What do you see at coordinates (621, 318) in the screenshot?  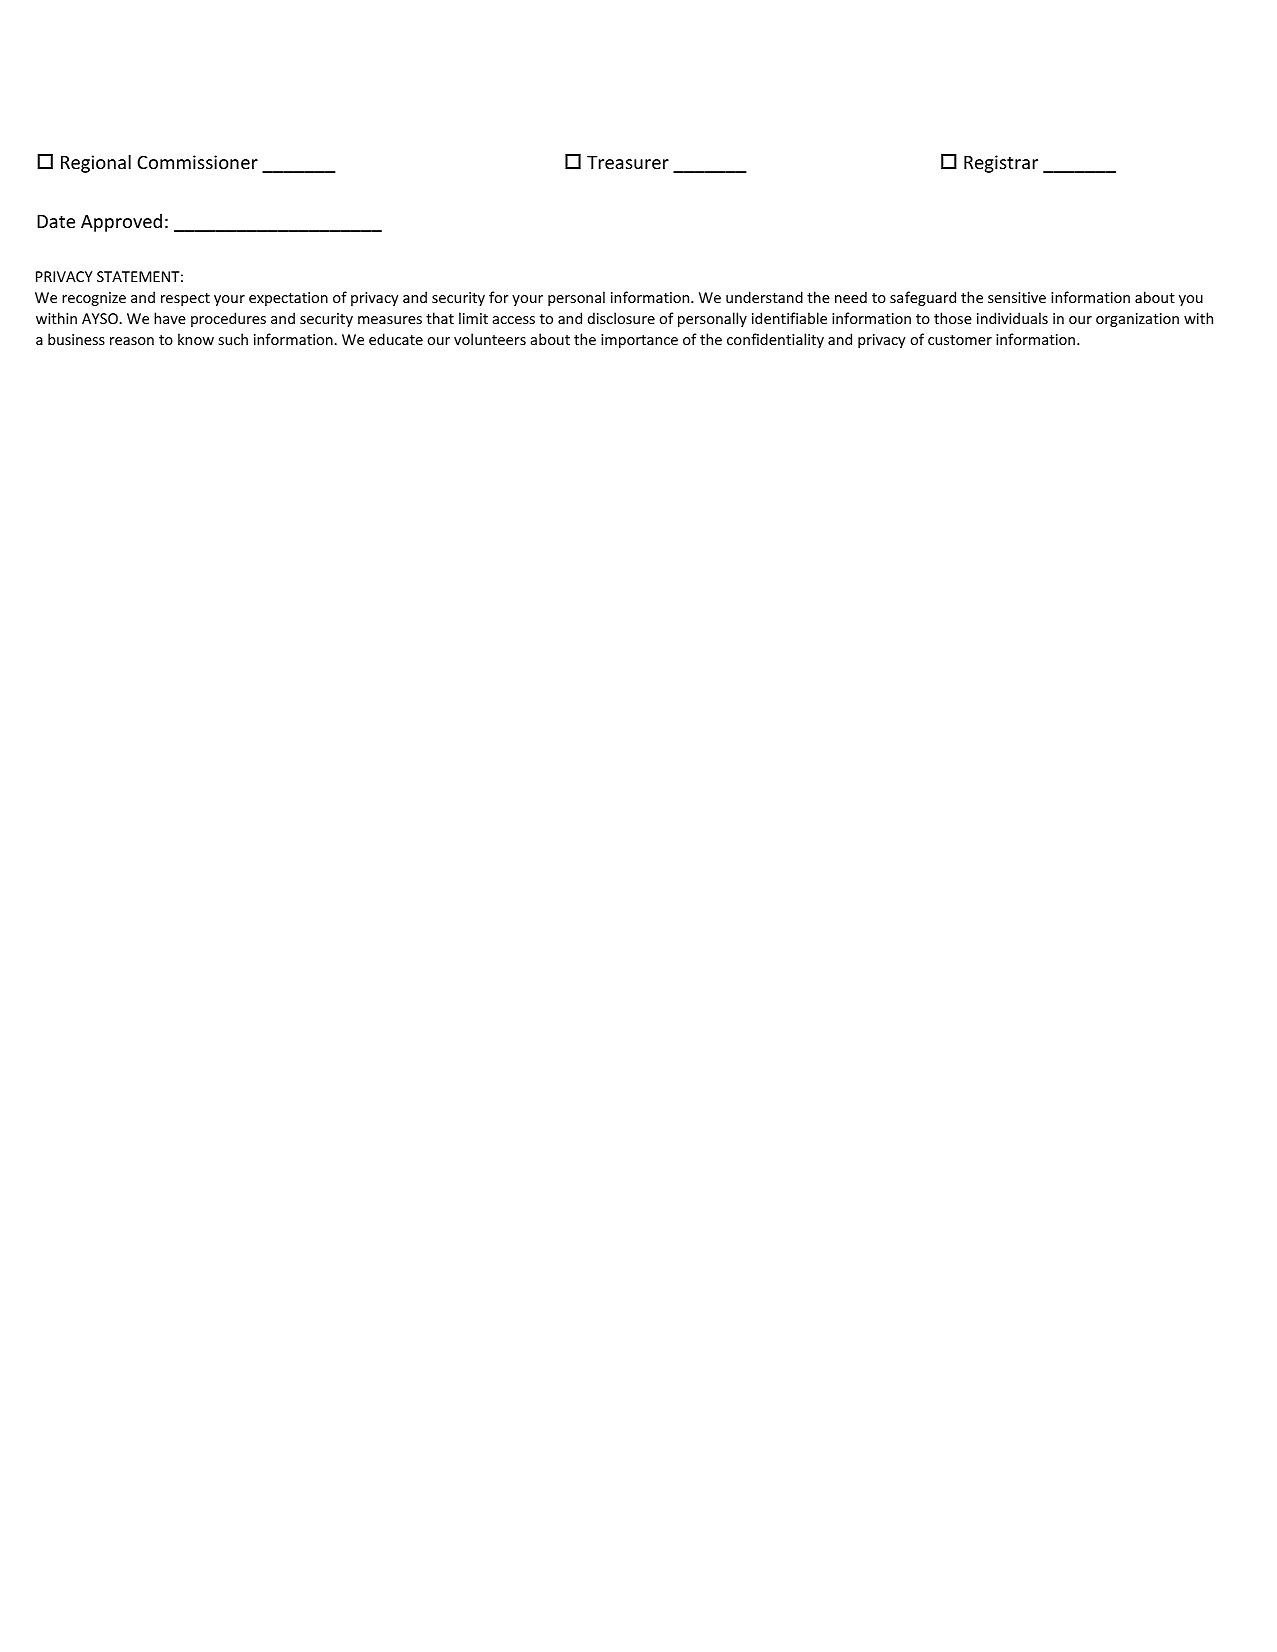 I see `disclosure` at bounding box center [621, 318].
